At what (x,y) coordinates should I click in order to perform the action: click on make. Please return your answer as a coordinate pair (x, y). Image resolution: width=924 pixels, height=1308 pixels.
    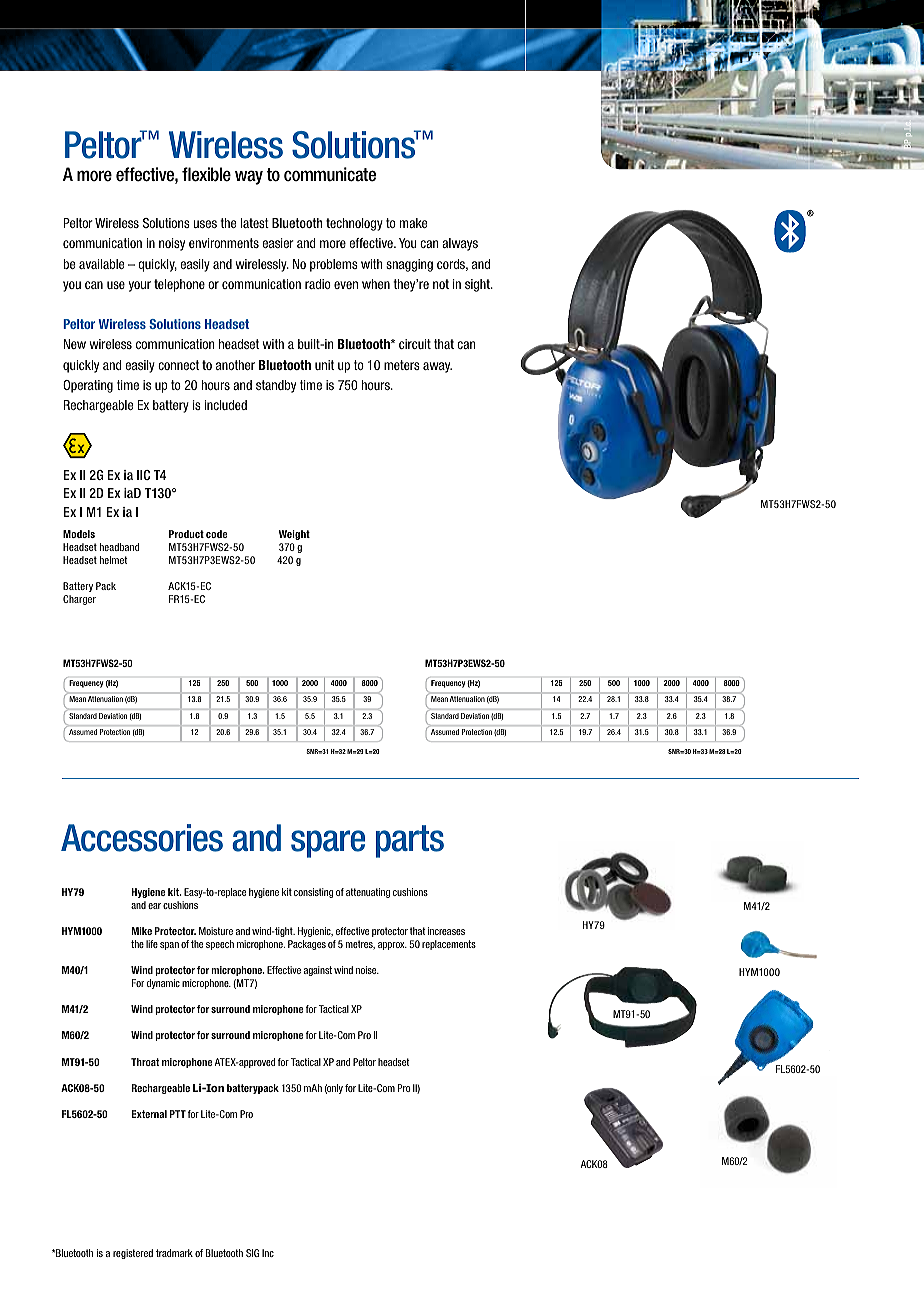
    Looking at the image, I should click on (413, 223).
